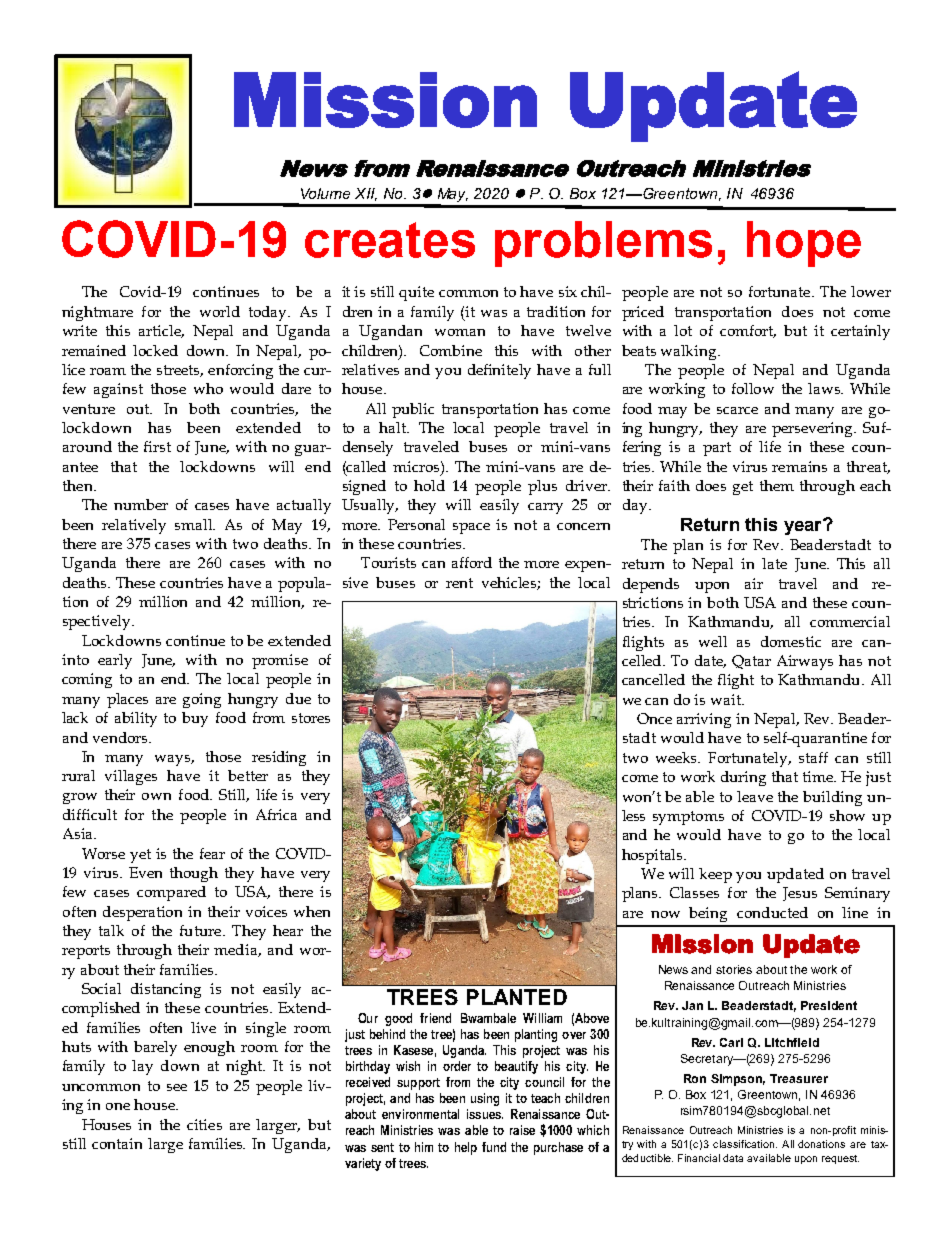 Image resolution: width=952 pixels, height=1233 pixels. What do you see at coordinates (195, 524) in the screenshot?
I see `small` at bounding box center [195, 524].
